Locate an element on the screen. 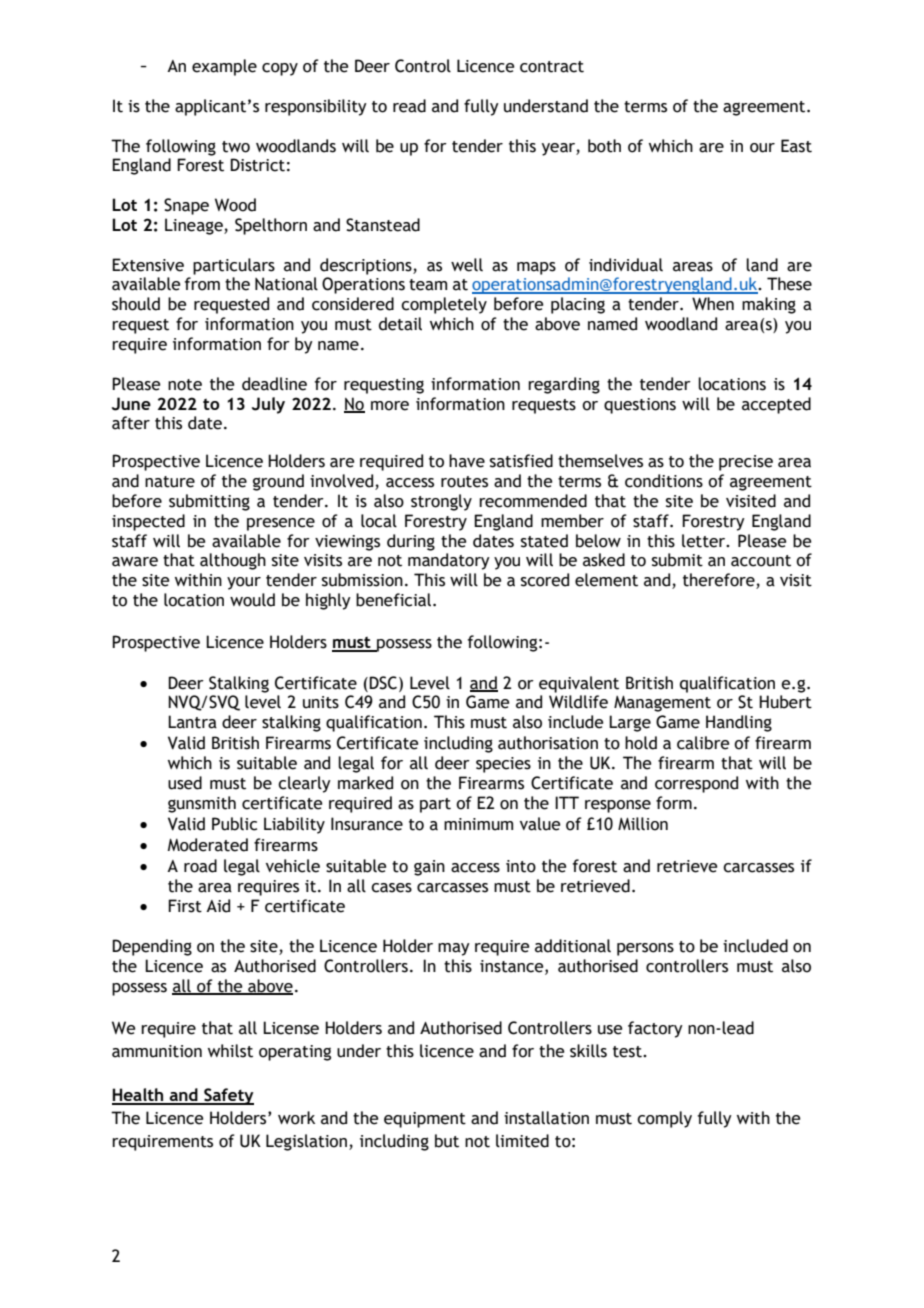 The image size is (924, 1308). comply is located at coordinates (664, 1119).
